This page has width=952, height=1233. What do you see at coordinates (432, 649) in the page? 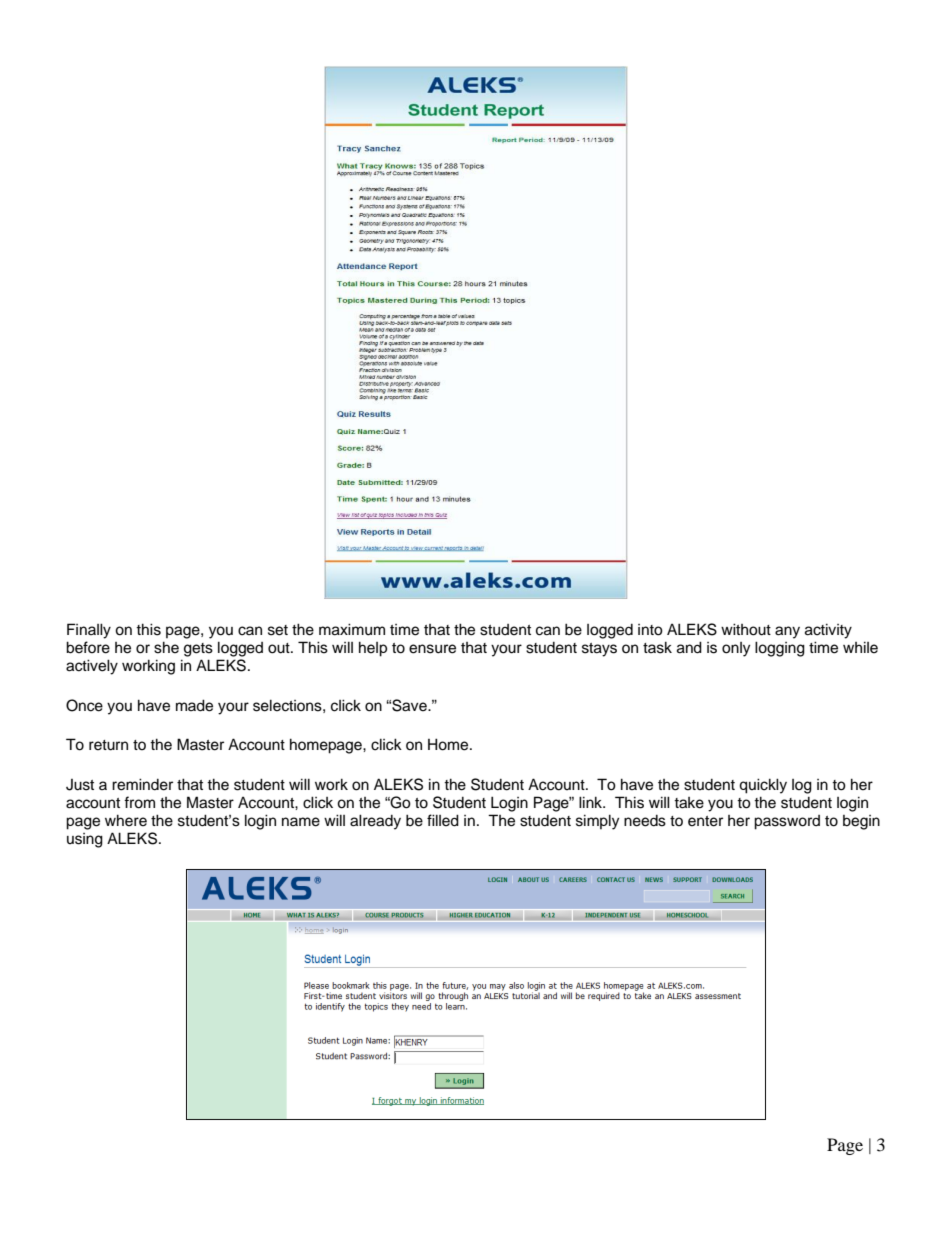
I see `ensure` at bounding box center [432, 649].
